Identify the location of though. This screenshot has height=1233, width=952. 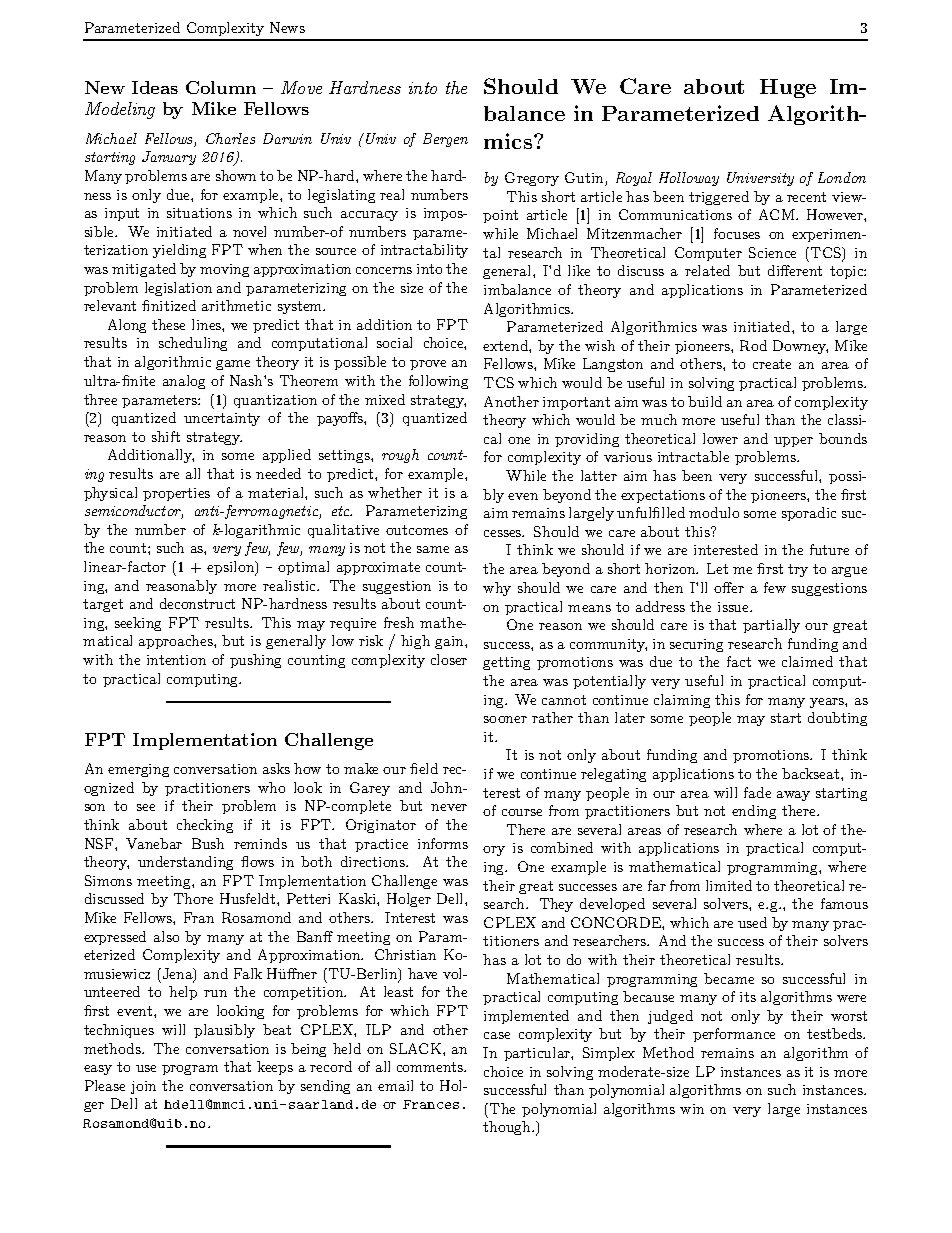
(508, 1128).
